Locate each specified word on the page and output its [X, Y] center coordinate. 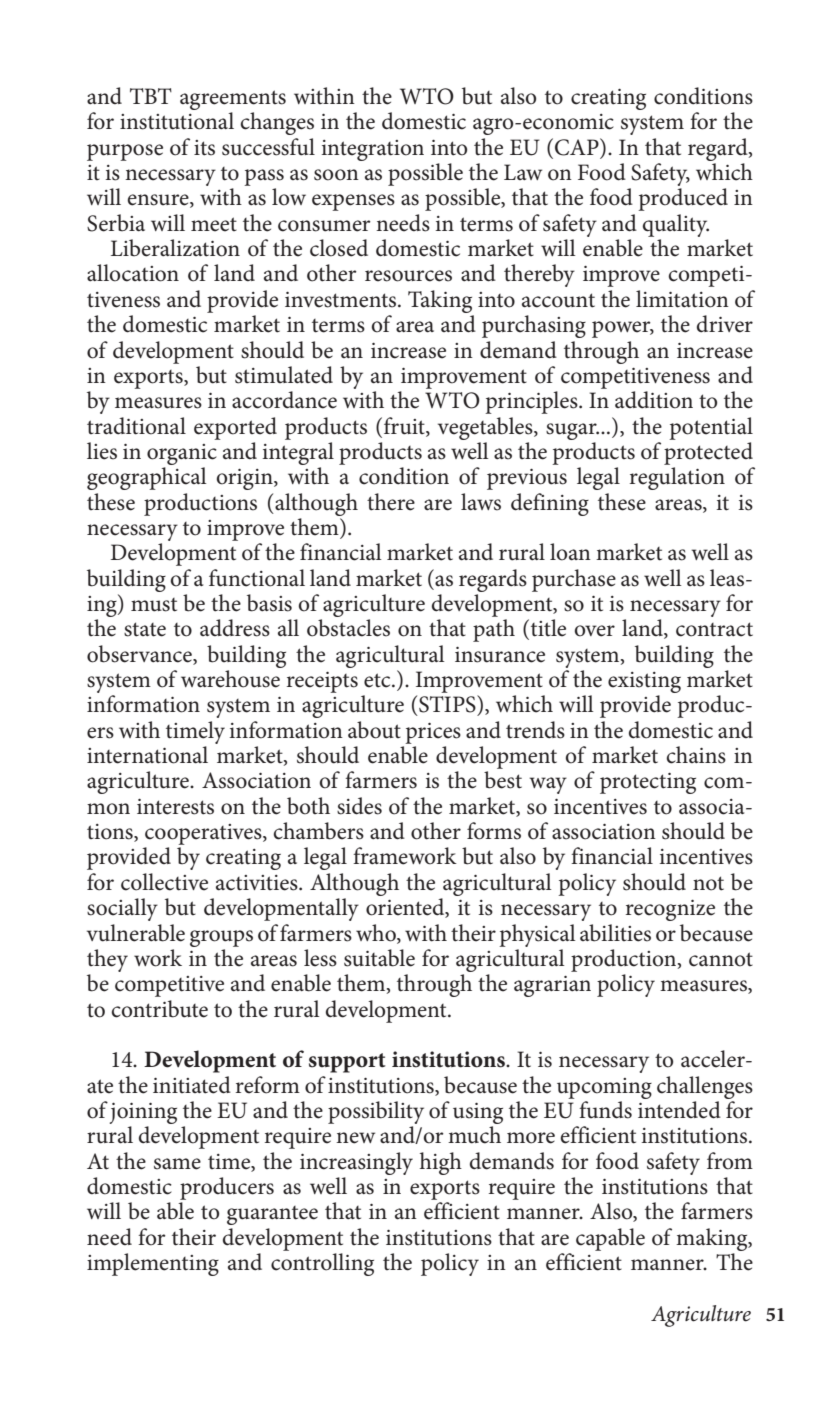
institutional [177, 121]
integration [373, 150]
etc [378, 680]
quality [676, 225]
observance [140, 654]
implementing [153, 1264]
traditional [136, 426]
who [377, 933]
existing [644, 684]
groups [221, 938]
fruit [405, 426]
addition [654, 400]
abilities [615, 933]
